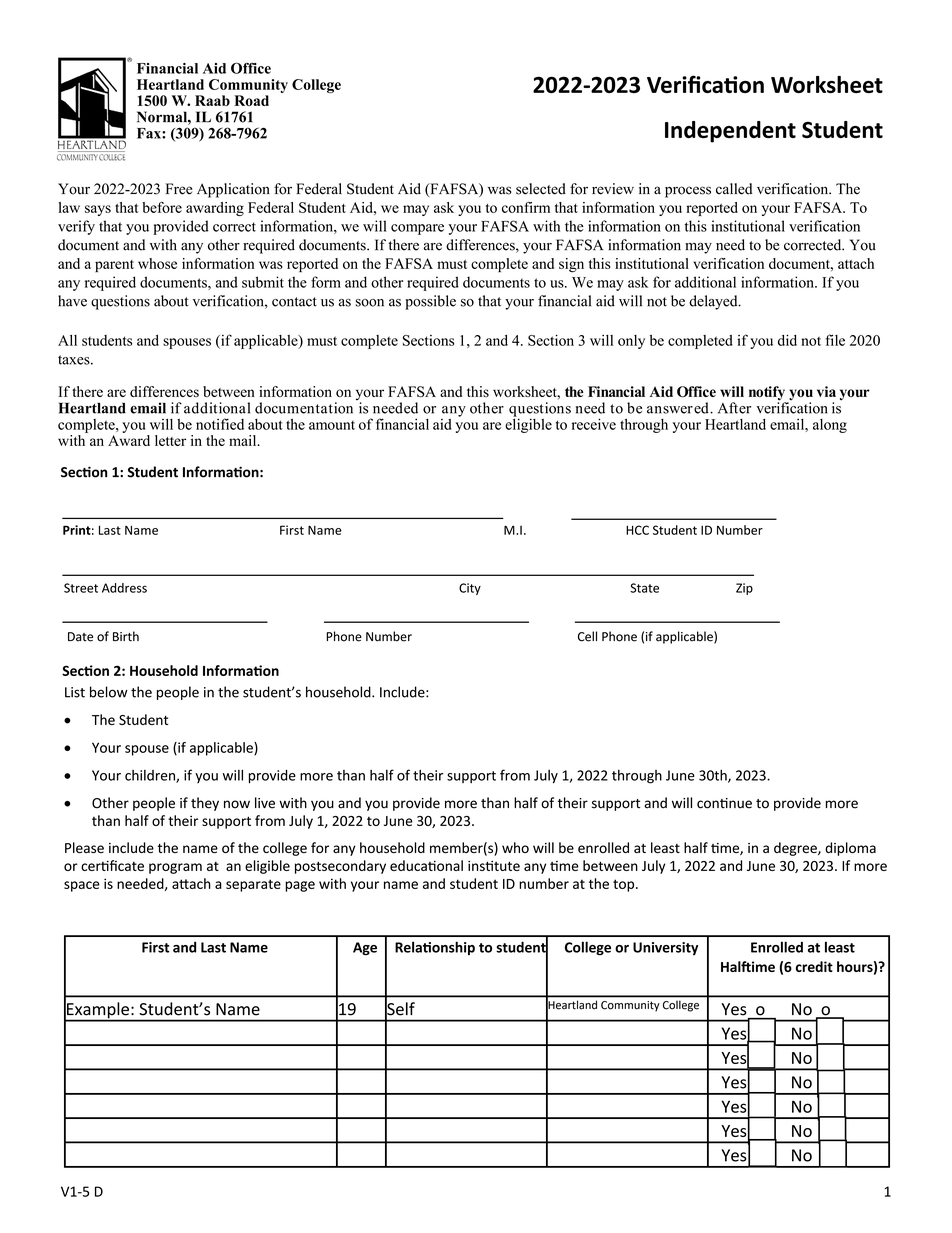 Image resolution: width=952 pixels, height=1233 pixels. What do you see at coordinates (150, 133) in the image?
I see `Fax` at bounding box center [150, 133].
